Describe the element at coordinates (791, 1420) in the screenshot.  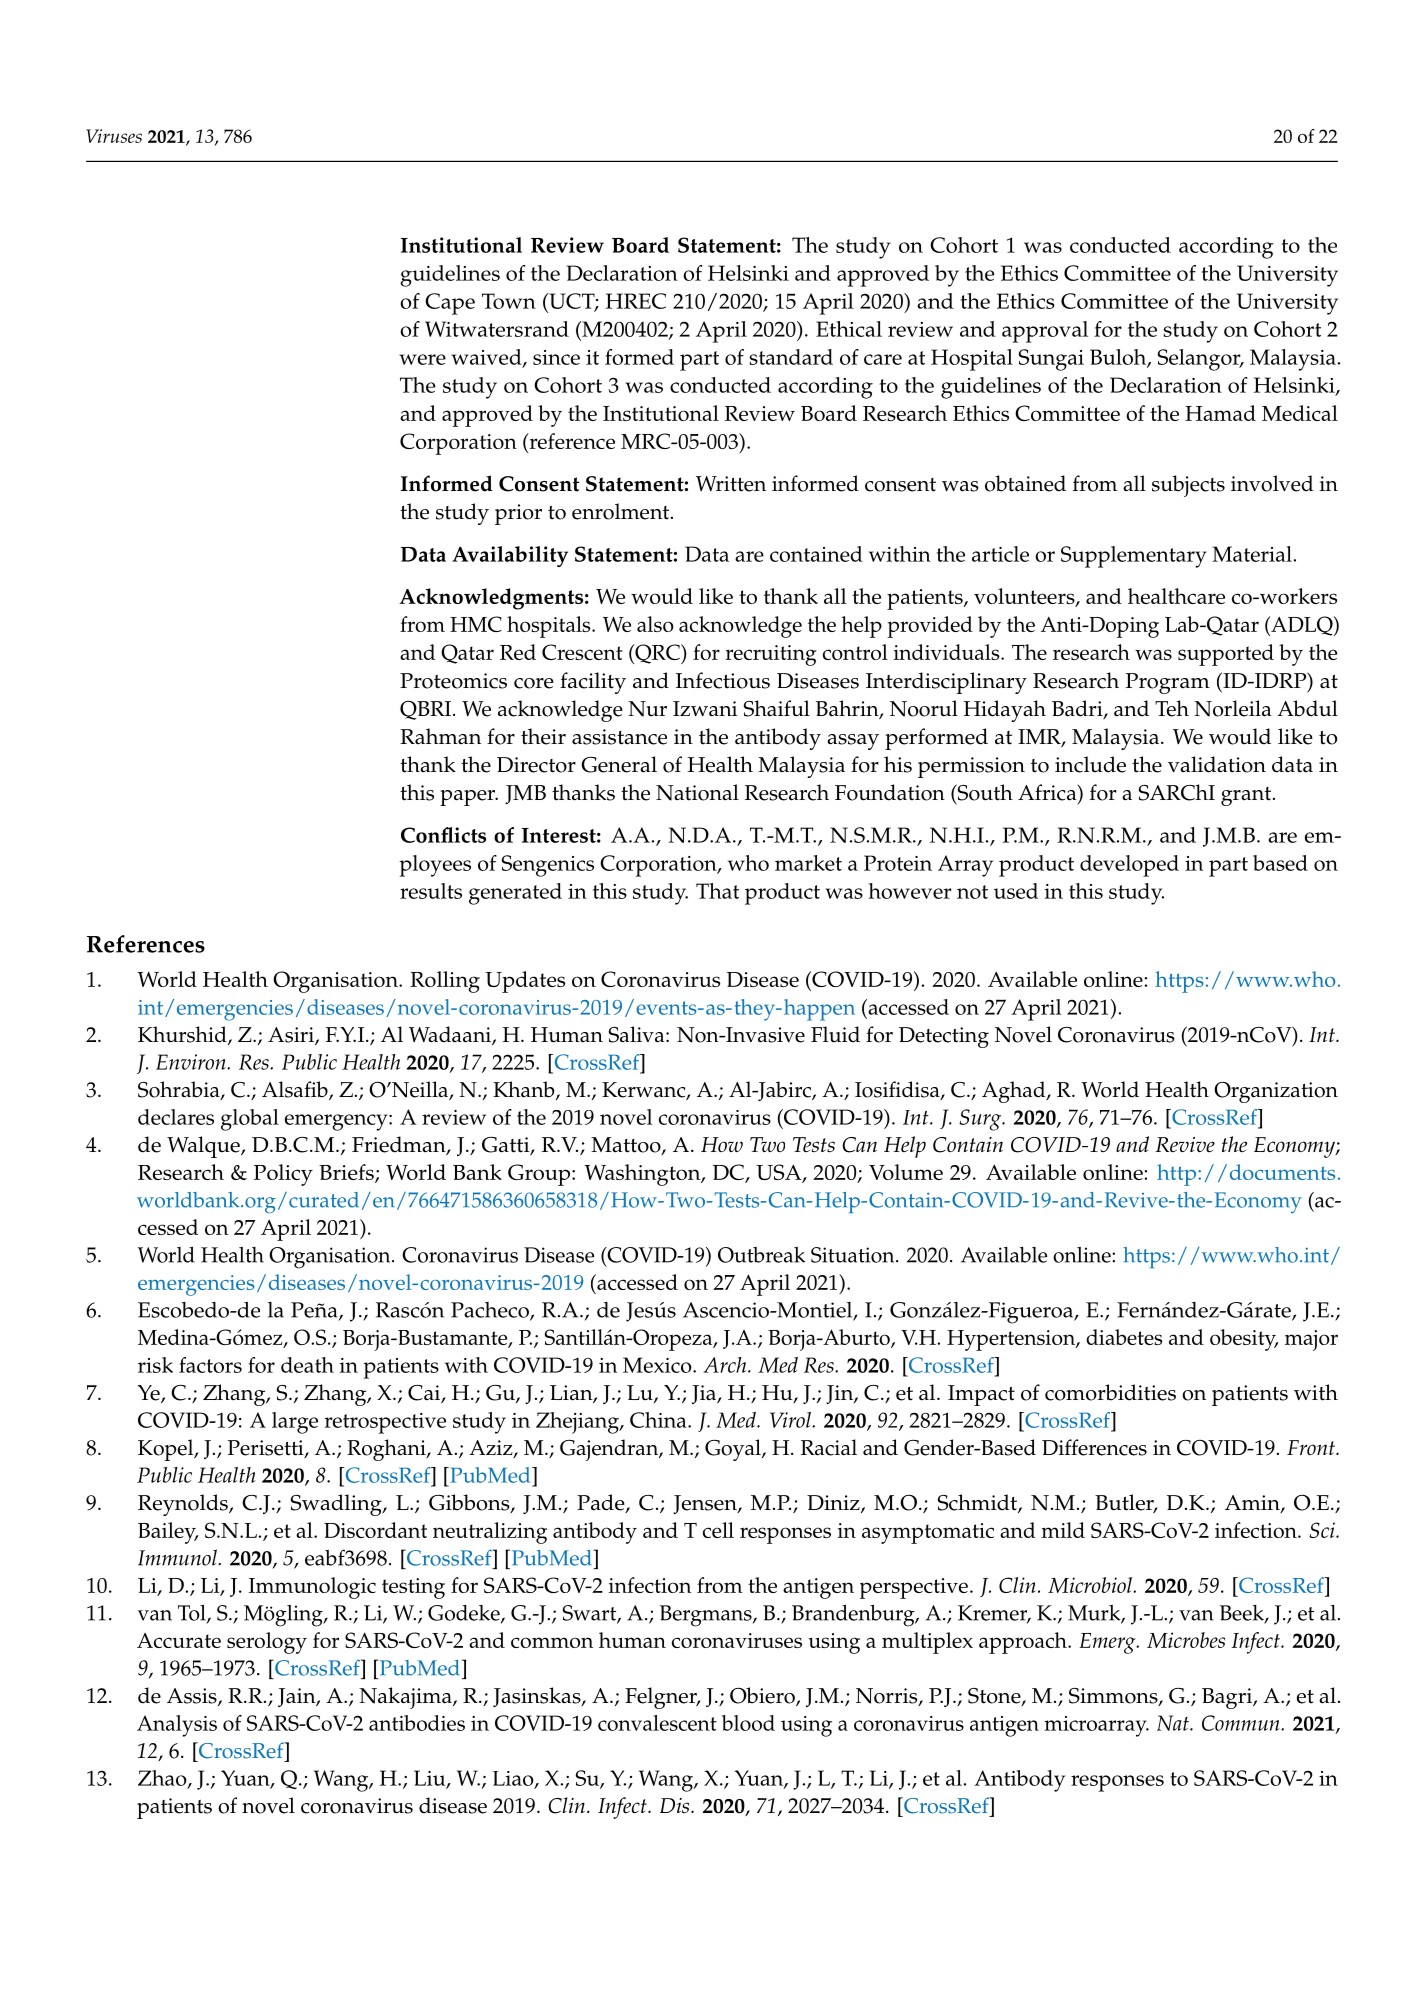
I see `Virol` at that location.
